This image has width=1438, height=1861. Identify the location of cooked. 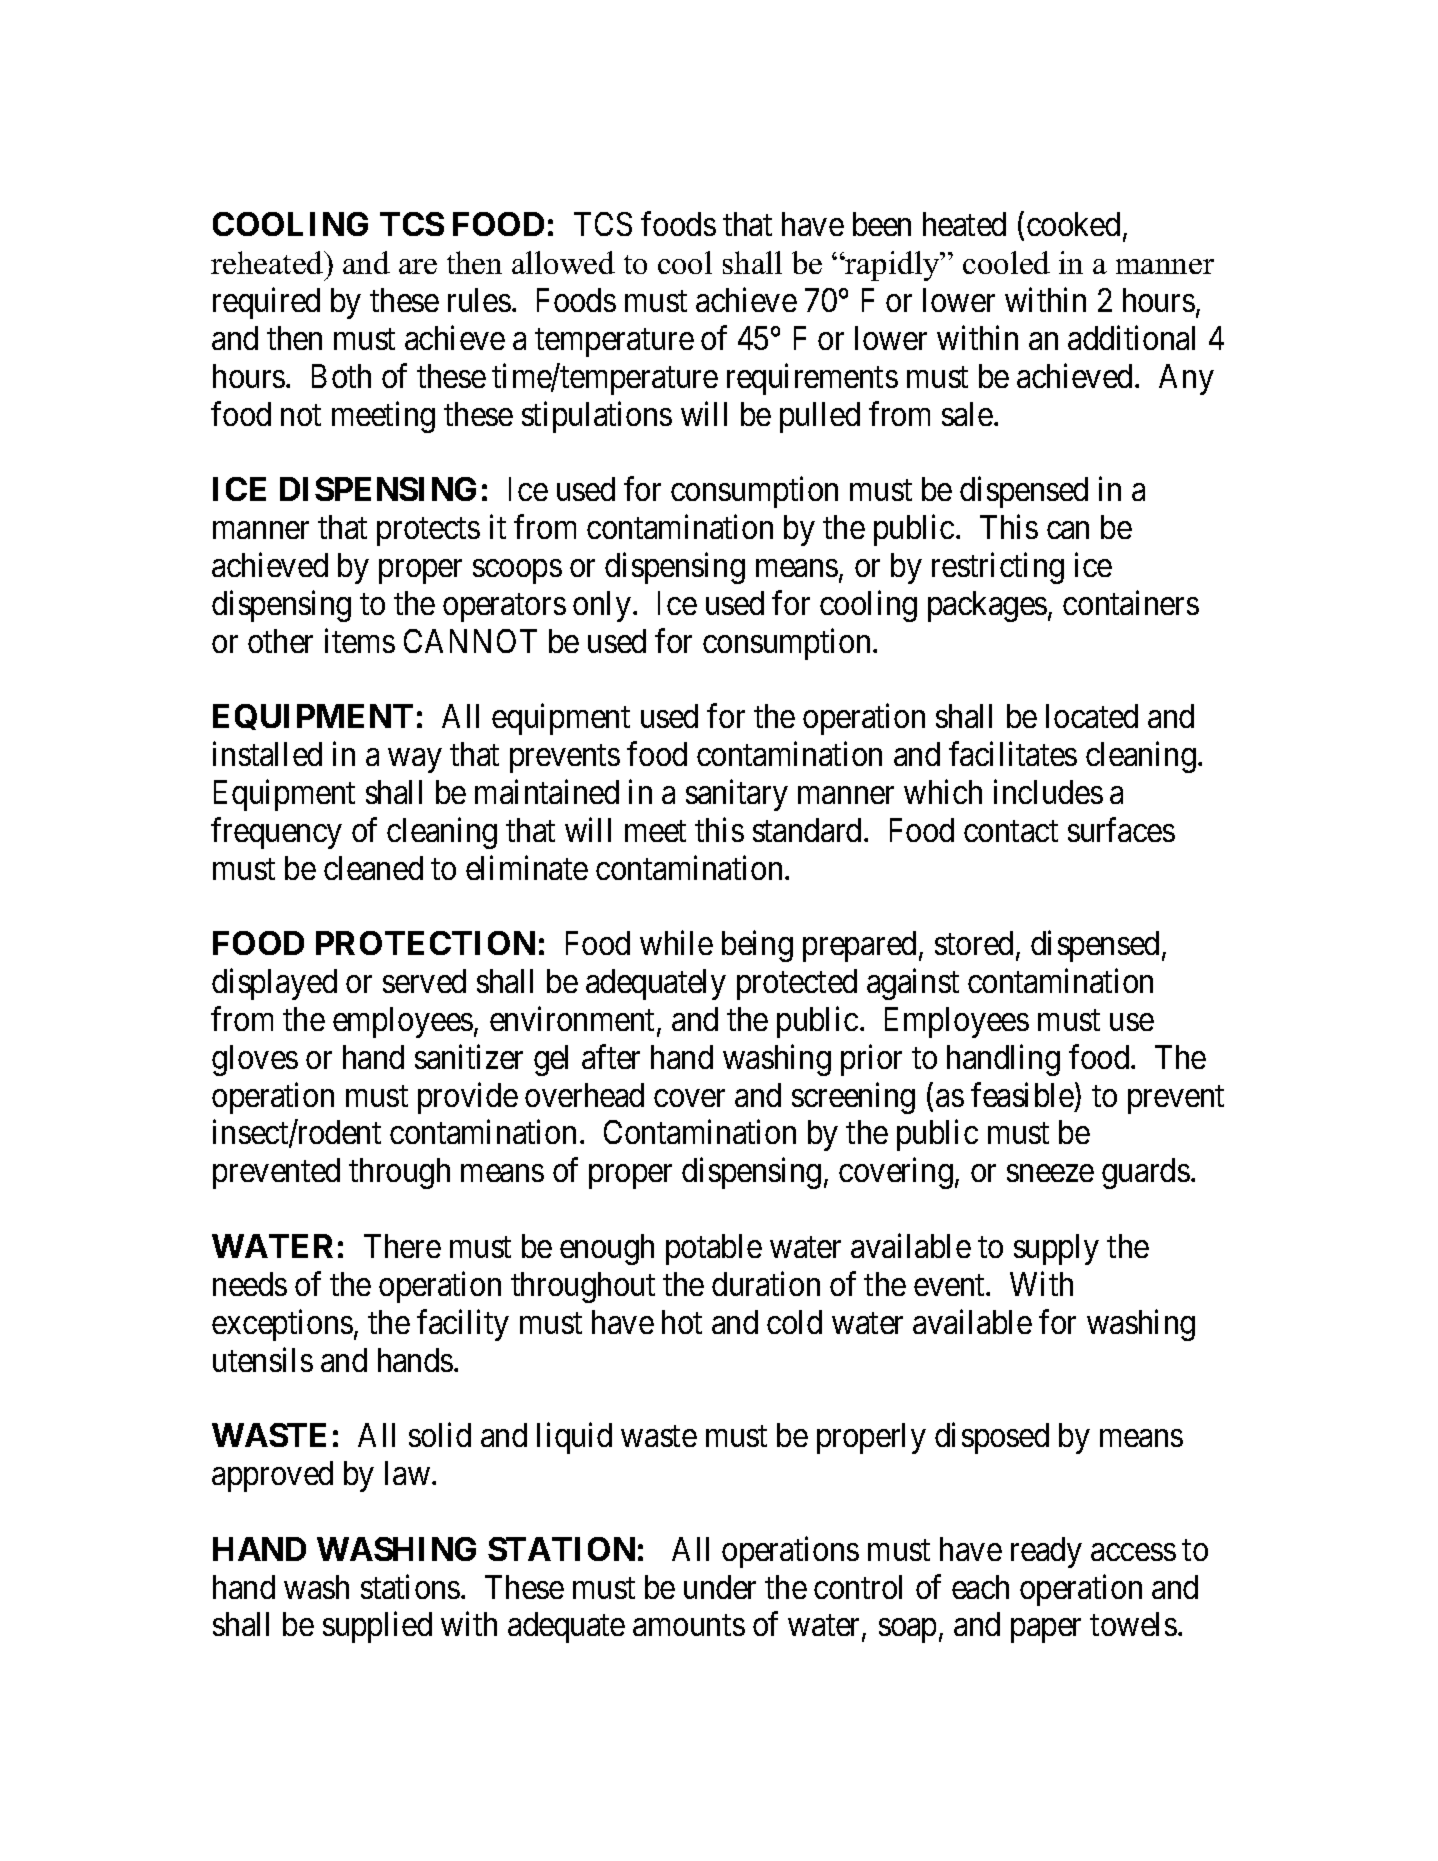
(1073, 224).
